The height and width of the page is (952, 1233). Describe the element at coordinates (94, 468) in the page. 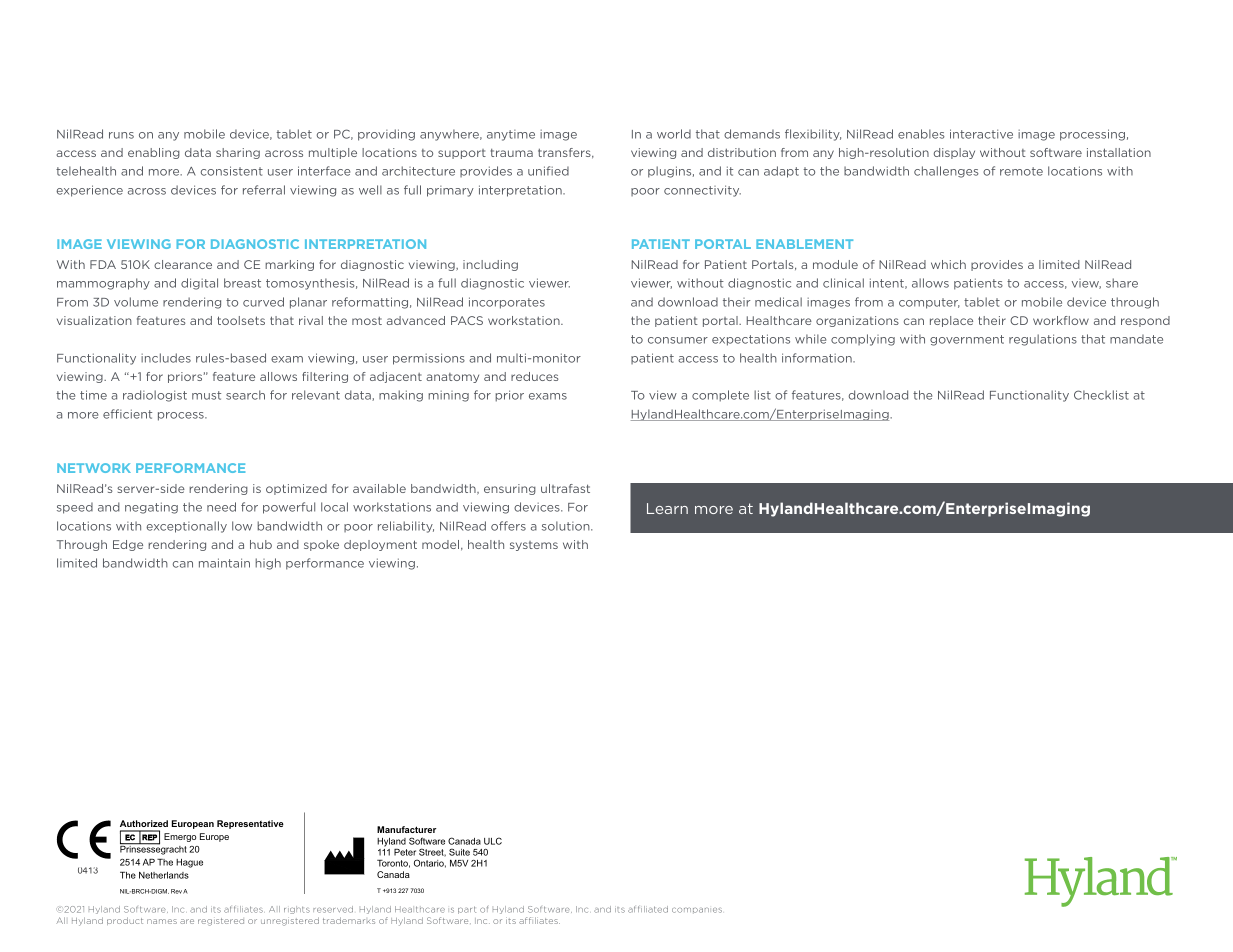

I see `NETWORK` at that location.
